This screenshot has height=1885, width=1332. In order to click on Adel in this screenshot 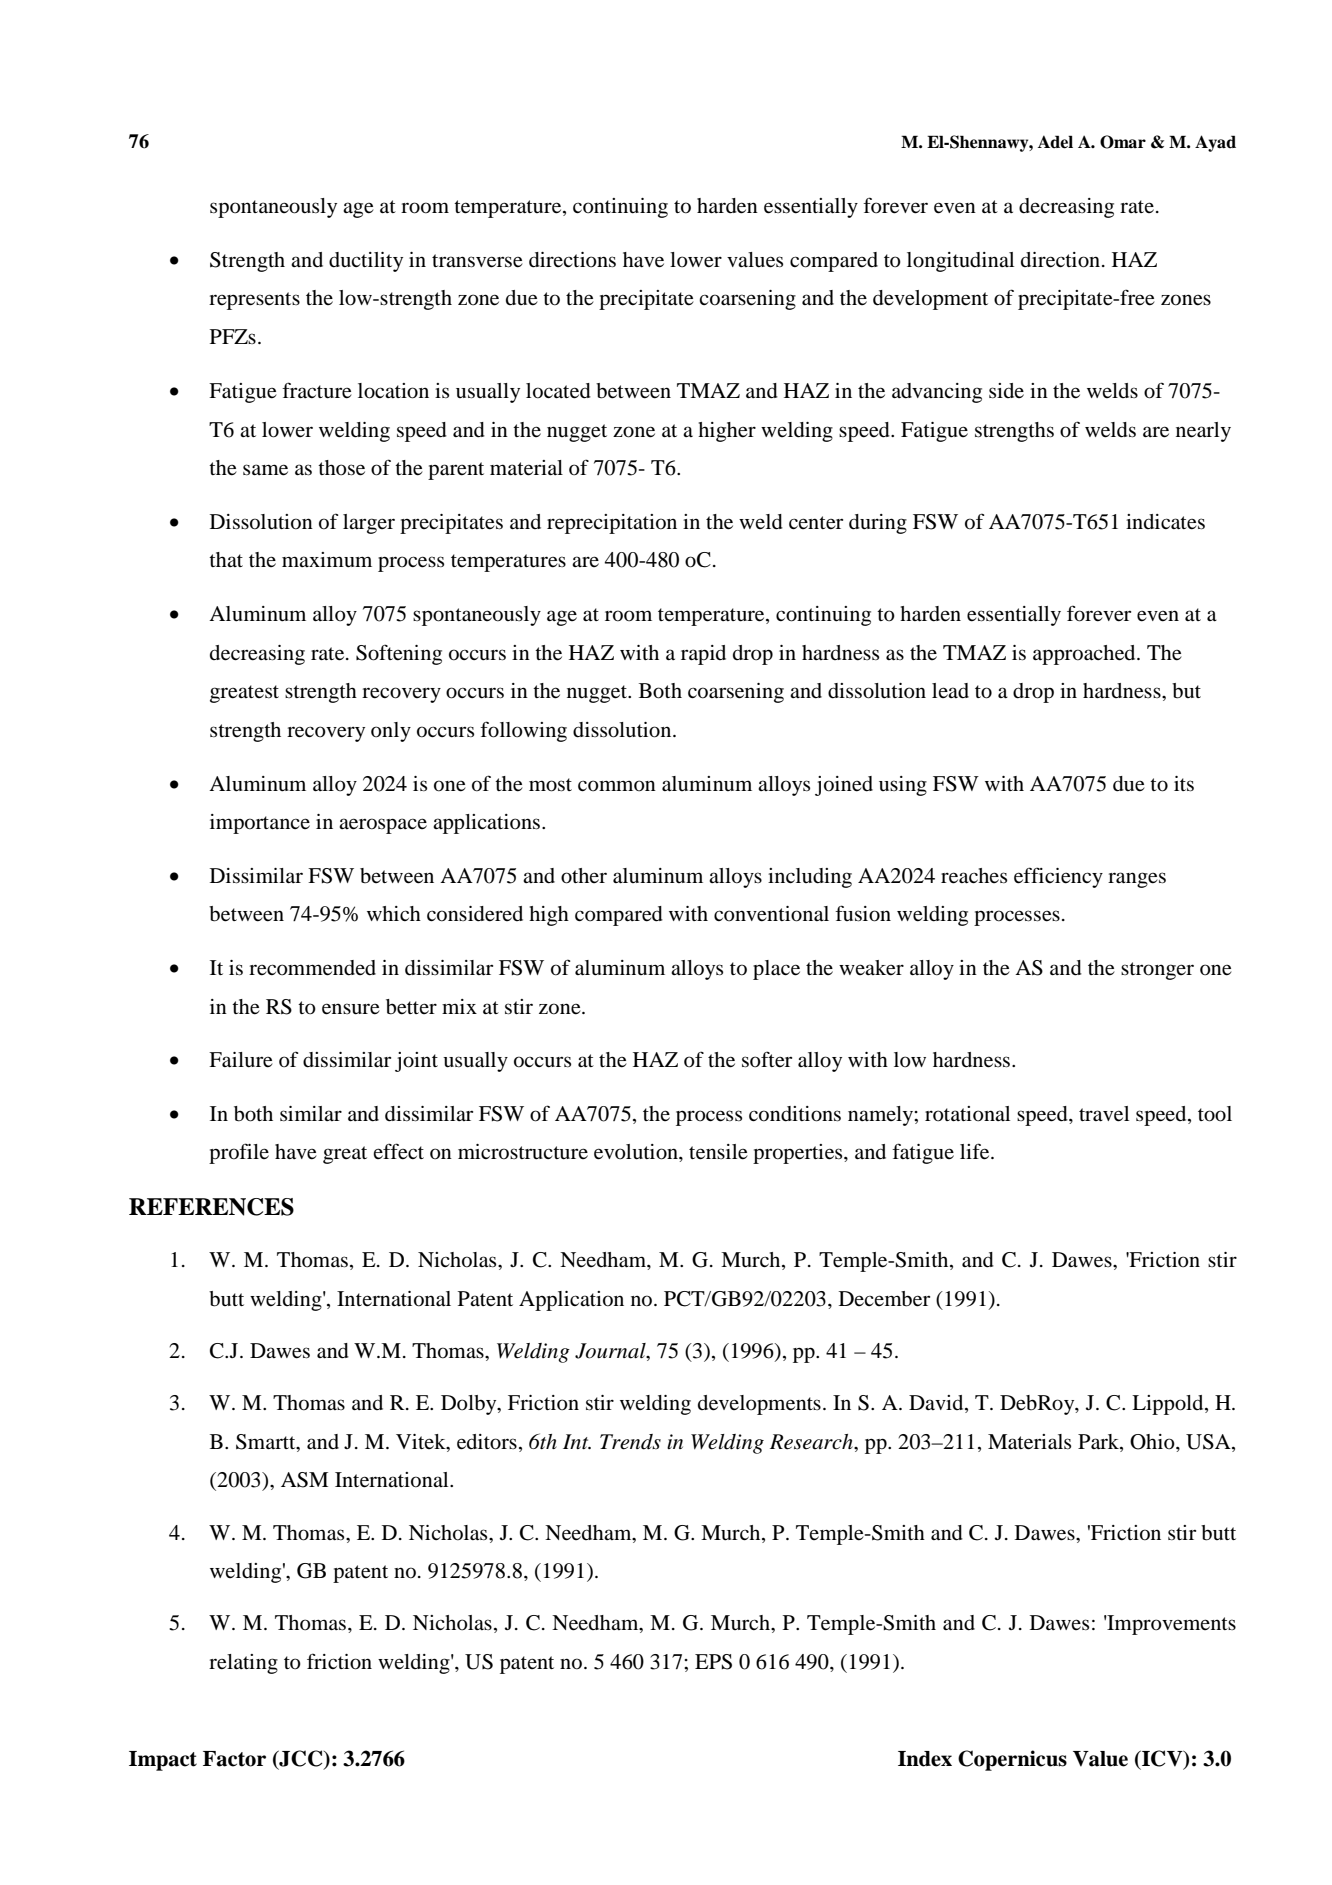, I will do `click(1055, 142)`.
